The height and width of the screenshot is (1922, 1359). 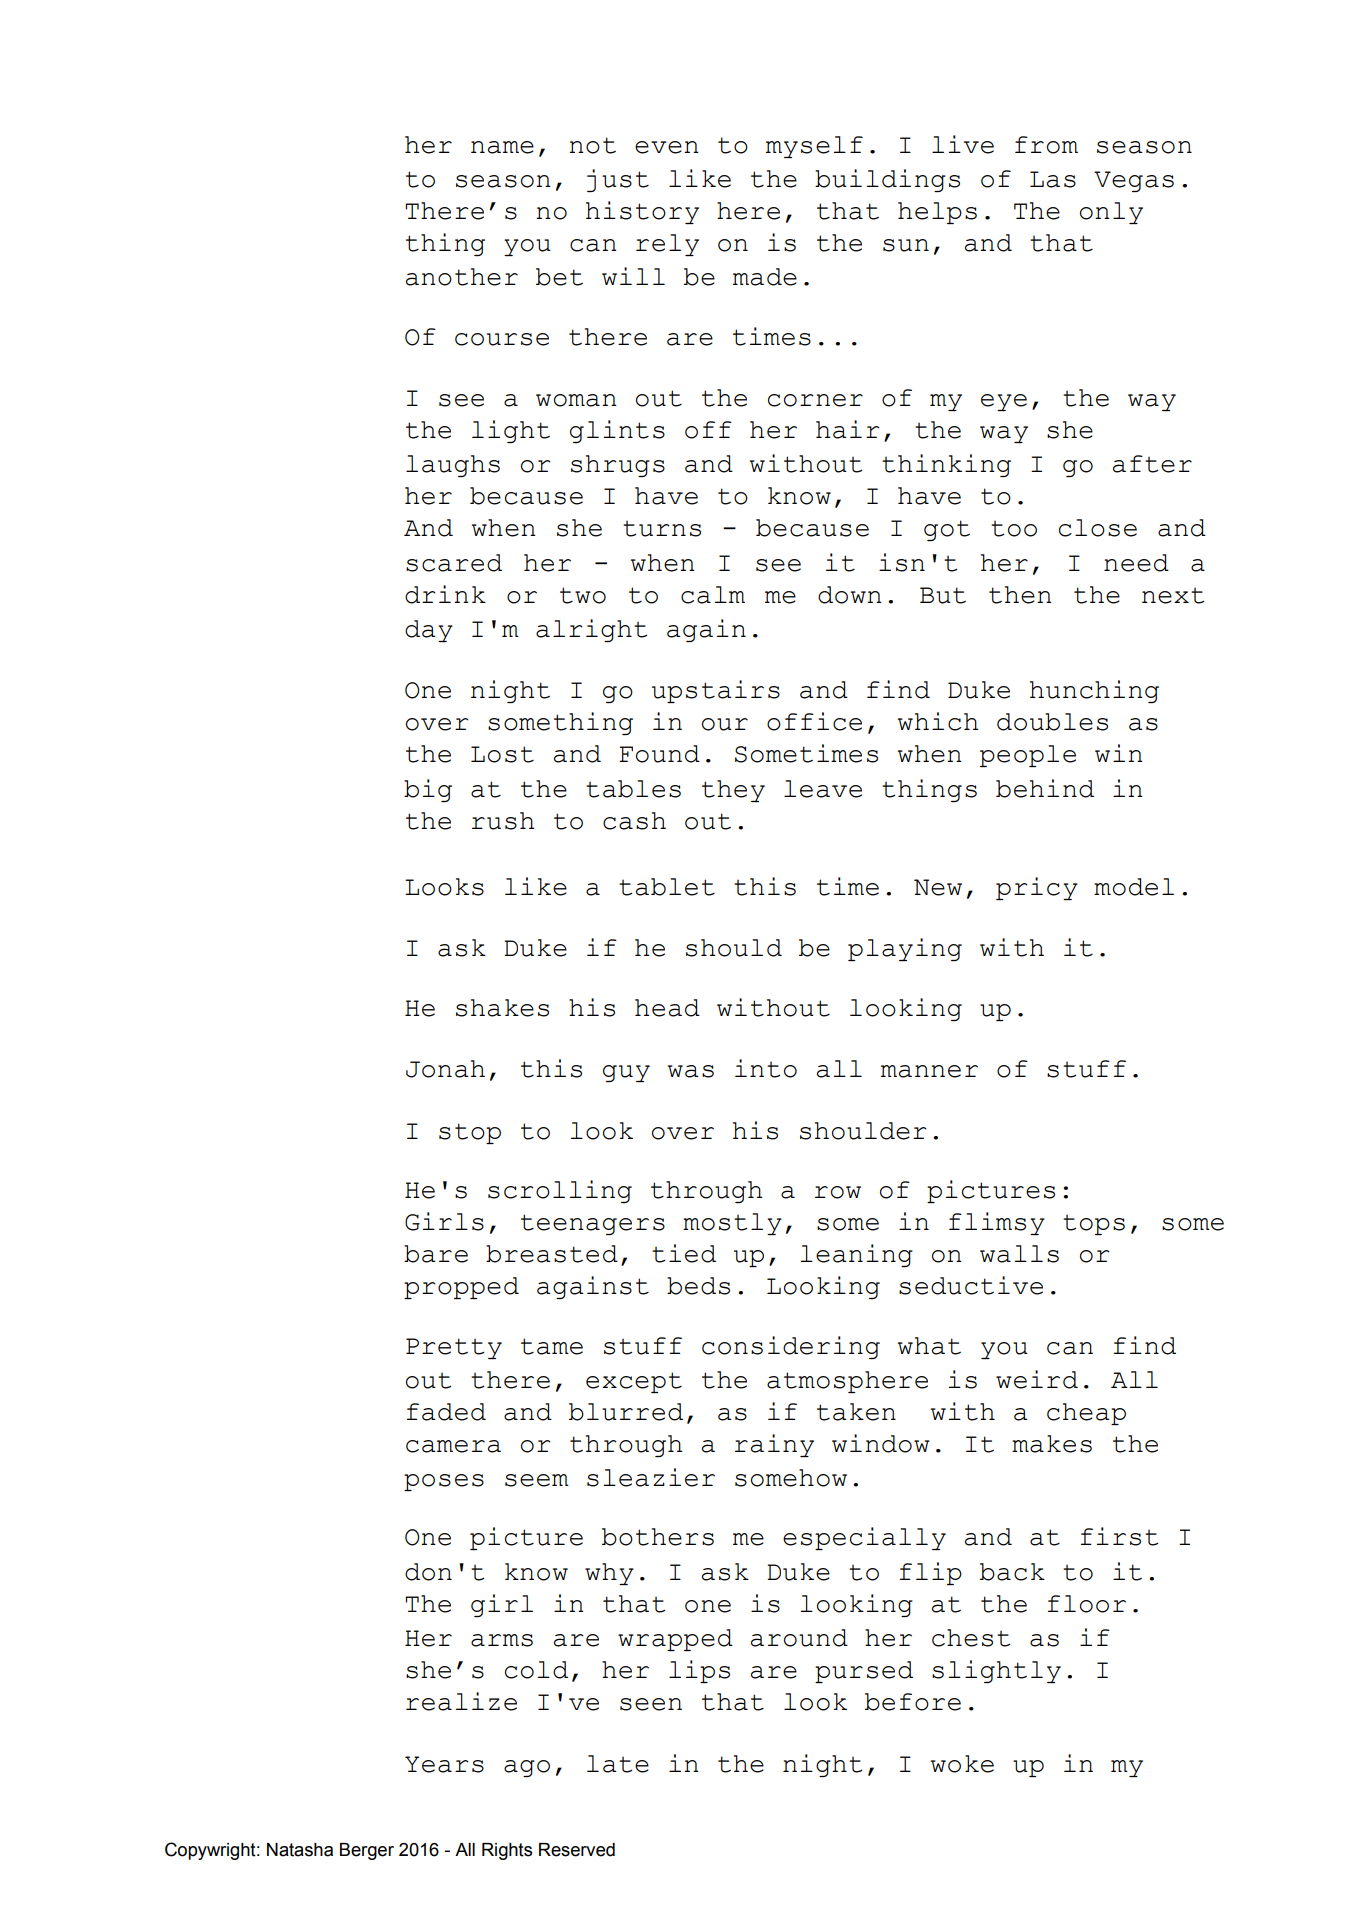 I want to click on head, so click(x=667, y=1008).
